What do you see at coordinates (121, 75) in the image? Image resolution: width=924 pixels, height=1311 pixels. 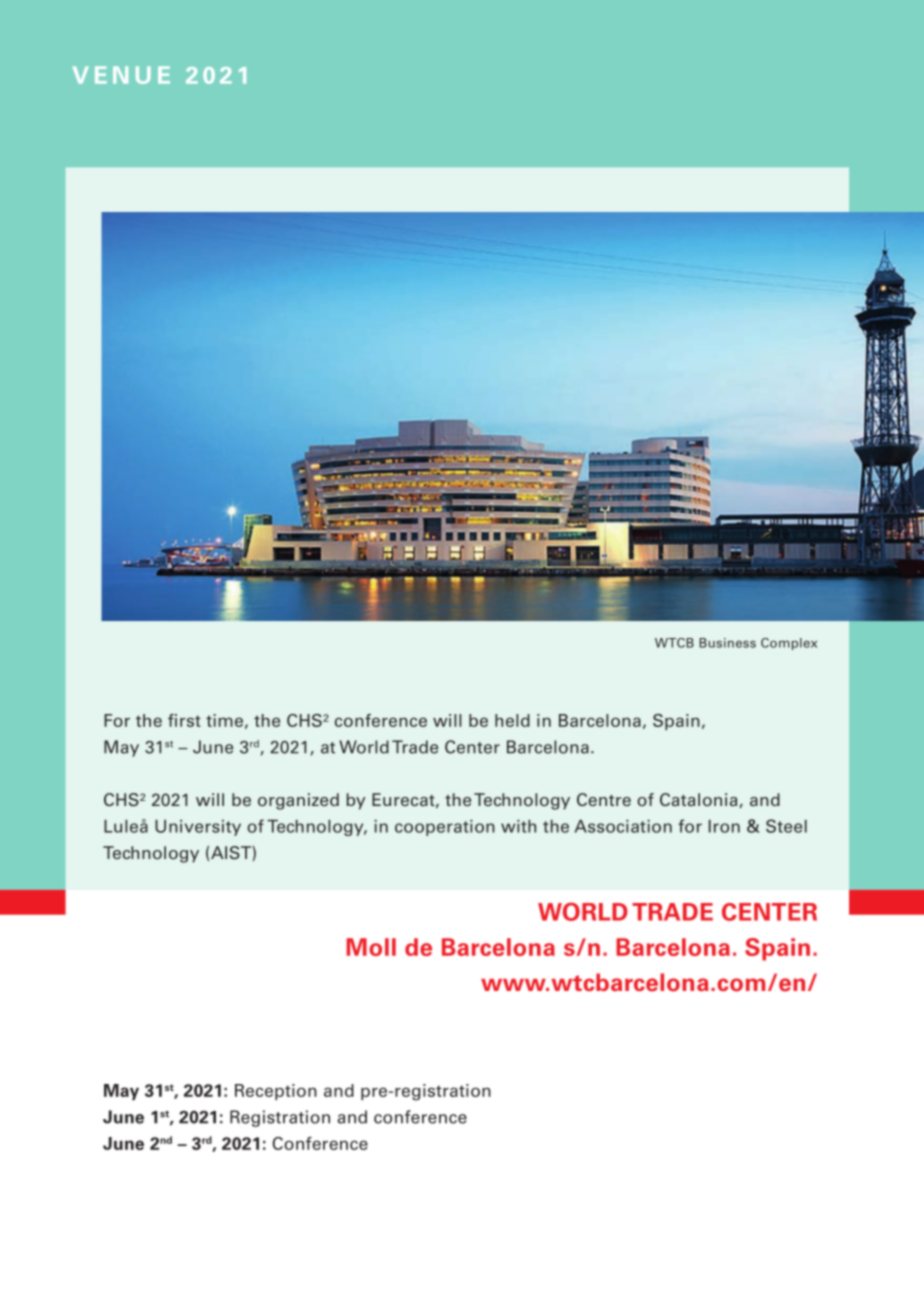 I see `VENUE` at bounding box center [121, 75].
